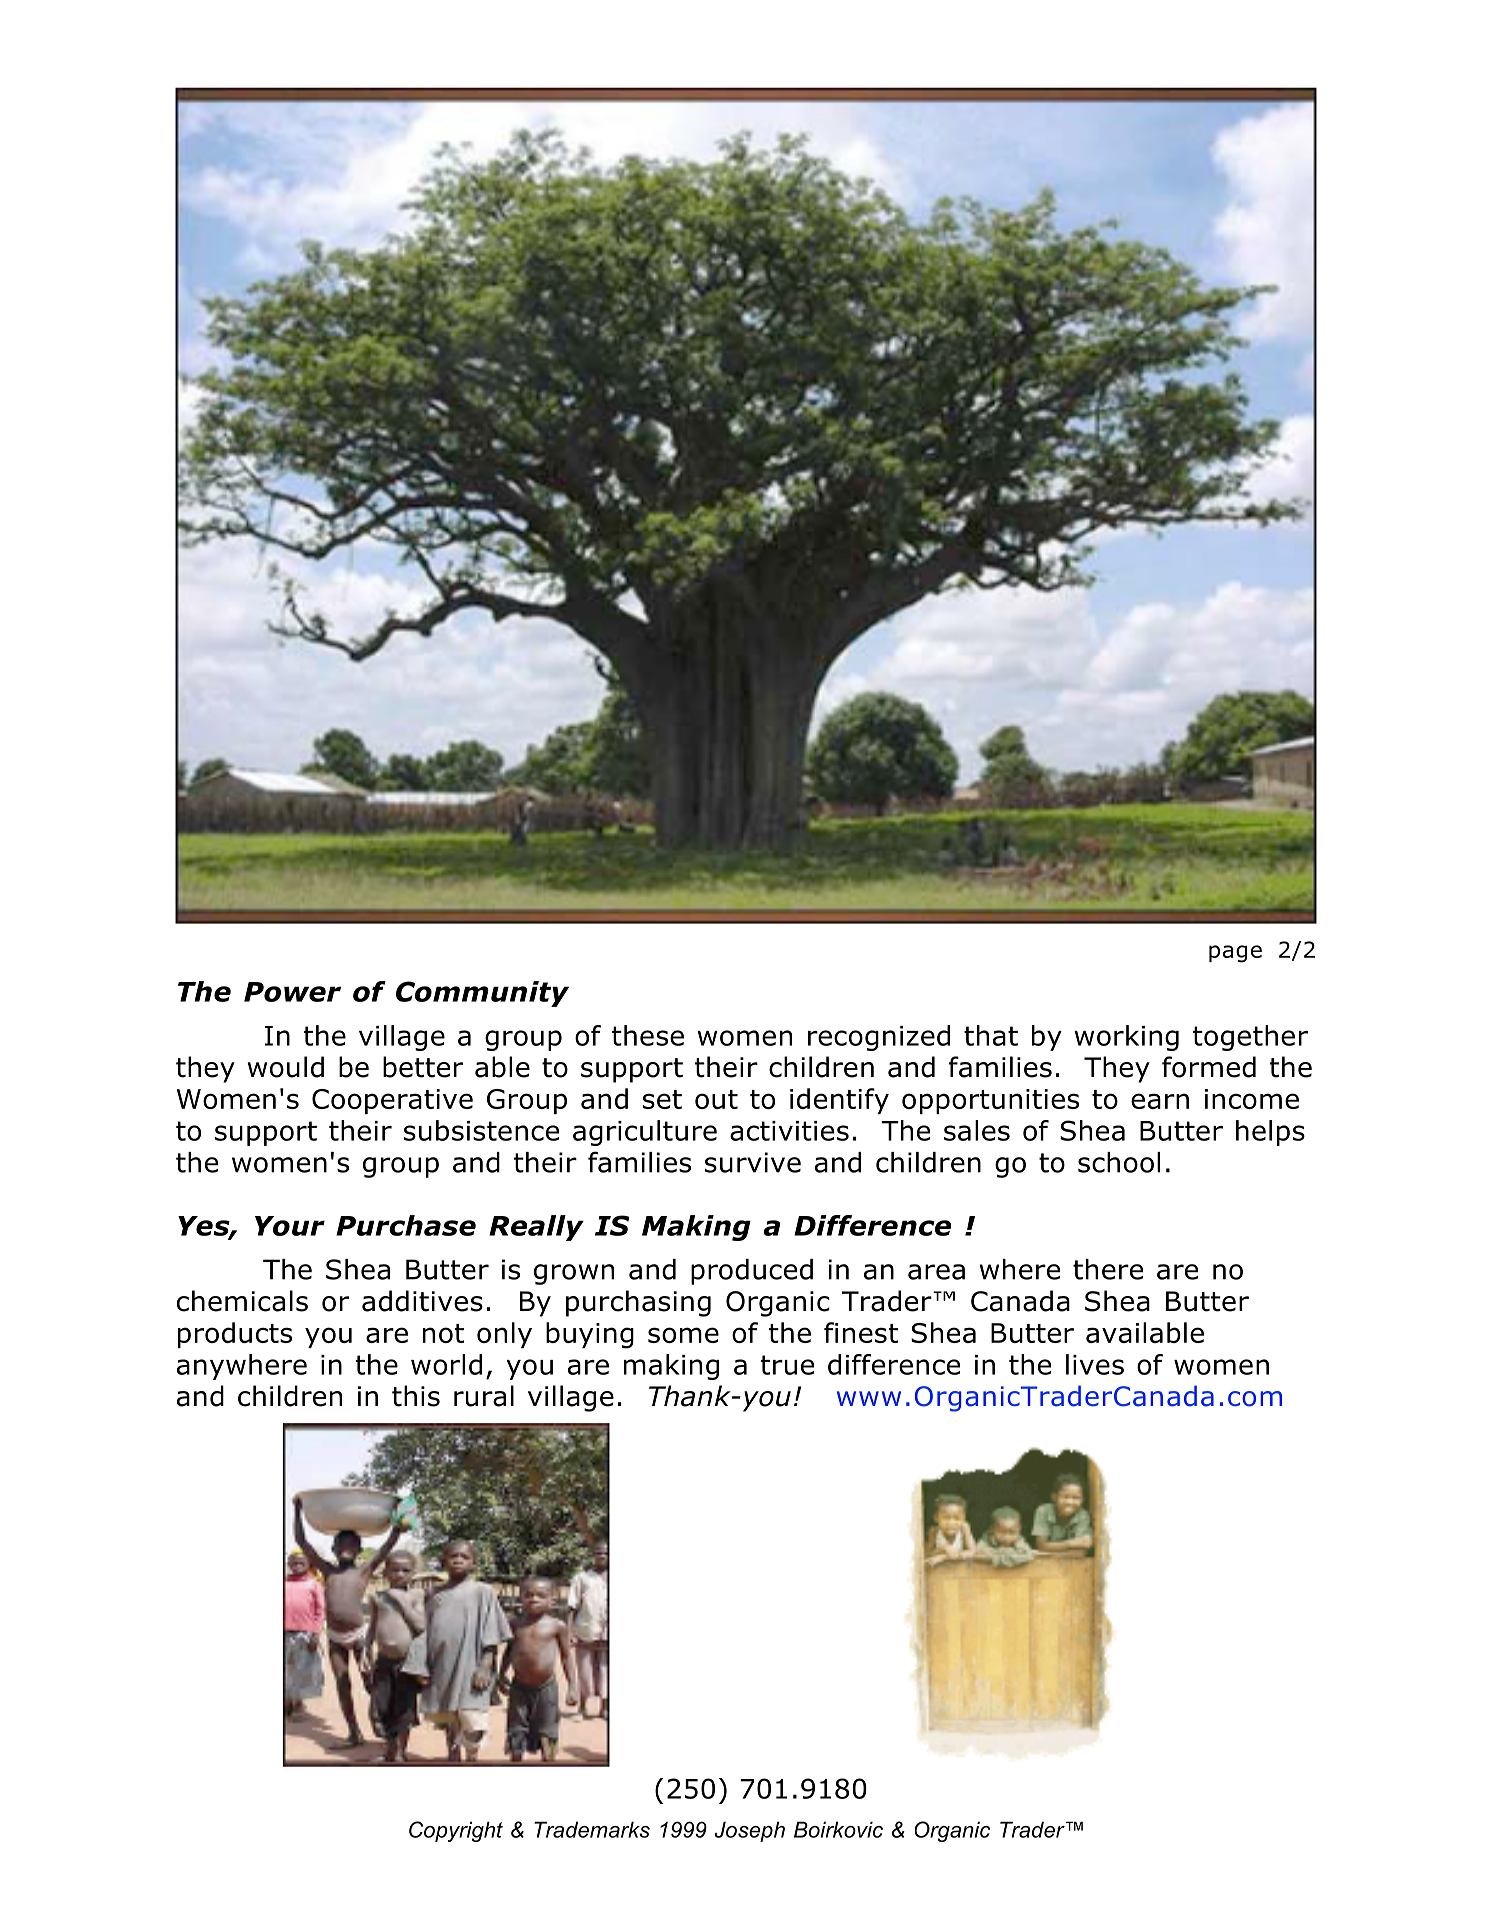  Describe the element at coordinates (787, 1365) in the screenshot. I see `true` at that location.
